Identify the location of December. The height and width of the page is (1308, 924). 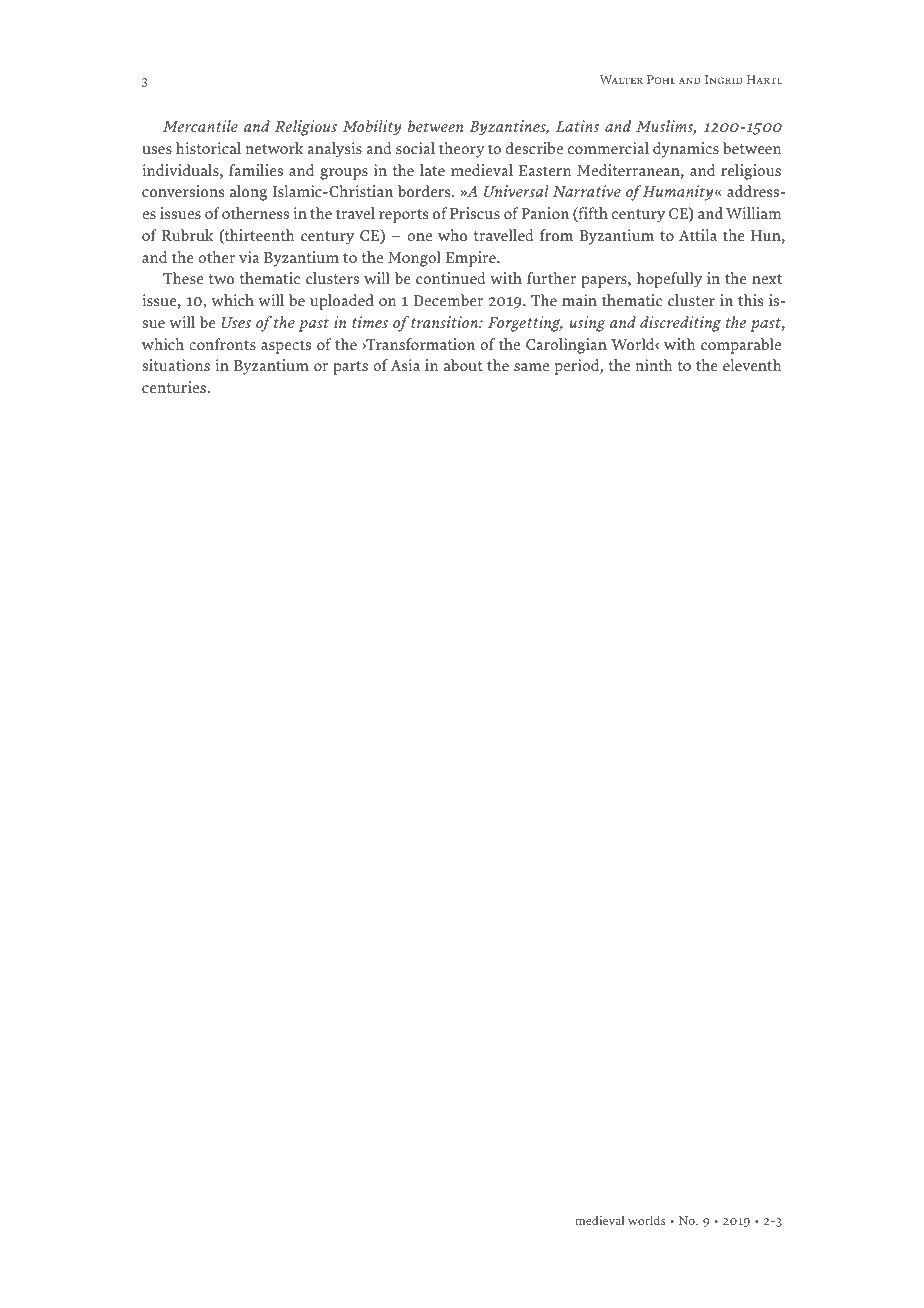
(448, 300).
